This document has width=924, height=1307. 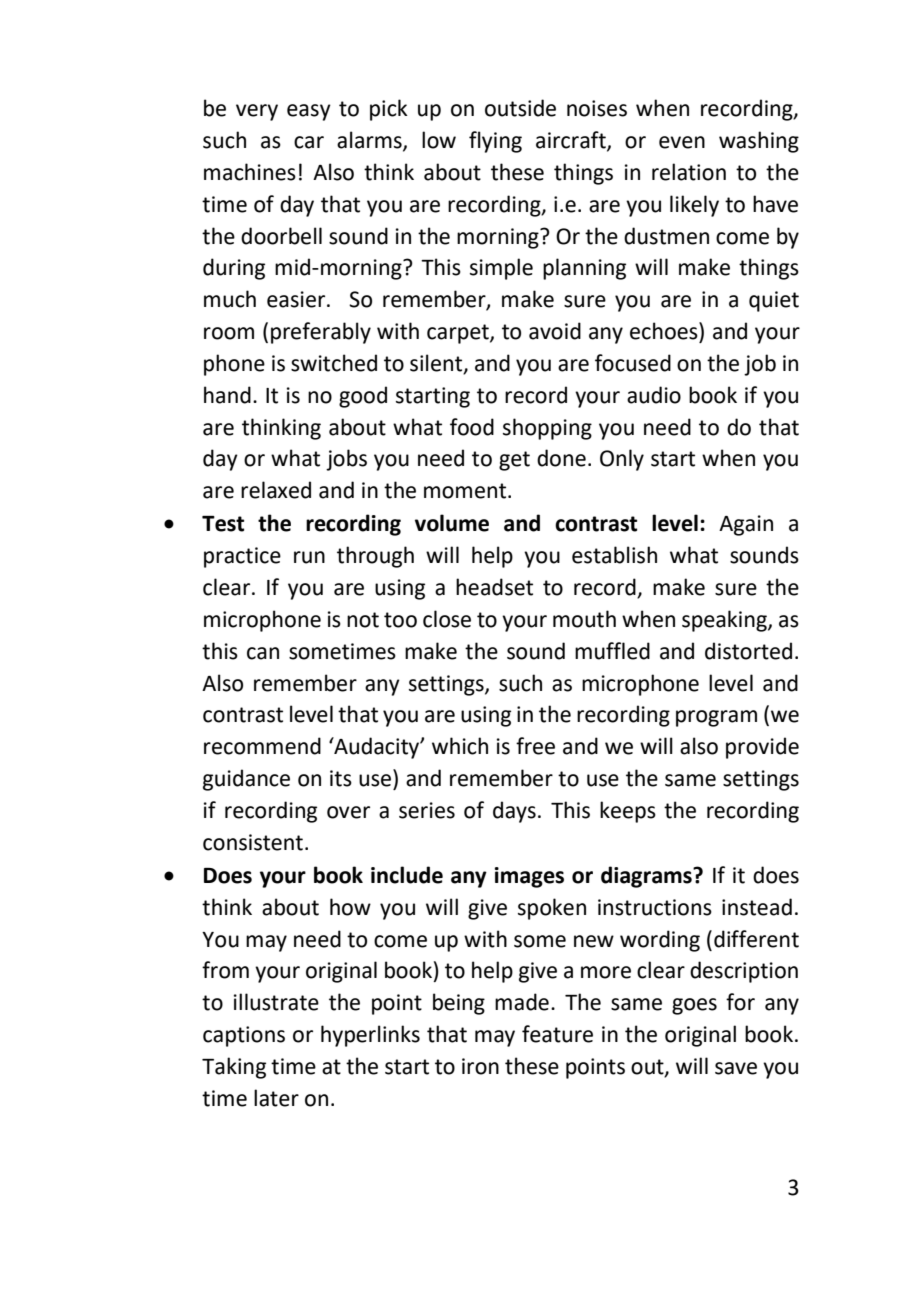 What do you see at coordinates (309, 112) in the document?
I see `easy` at bounding box center [309, 112].
